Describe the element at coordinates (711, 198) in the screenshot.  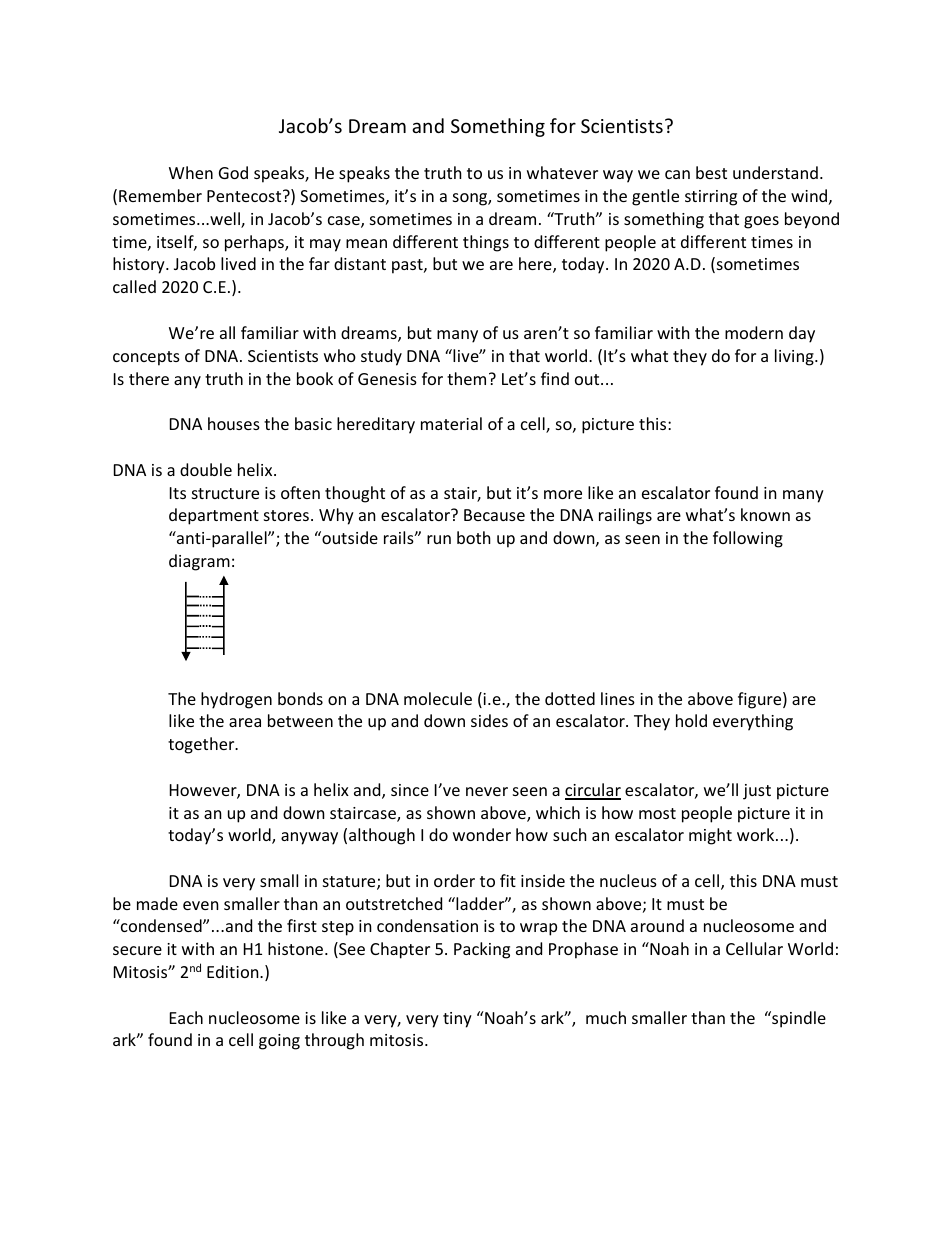
I see `stirring` at that location.
